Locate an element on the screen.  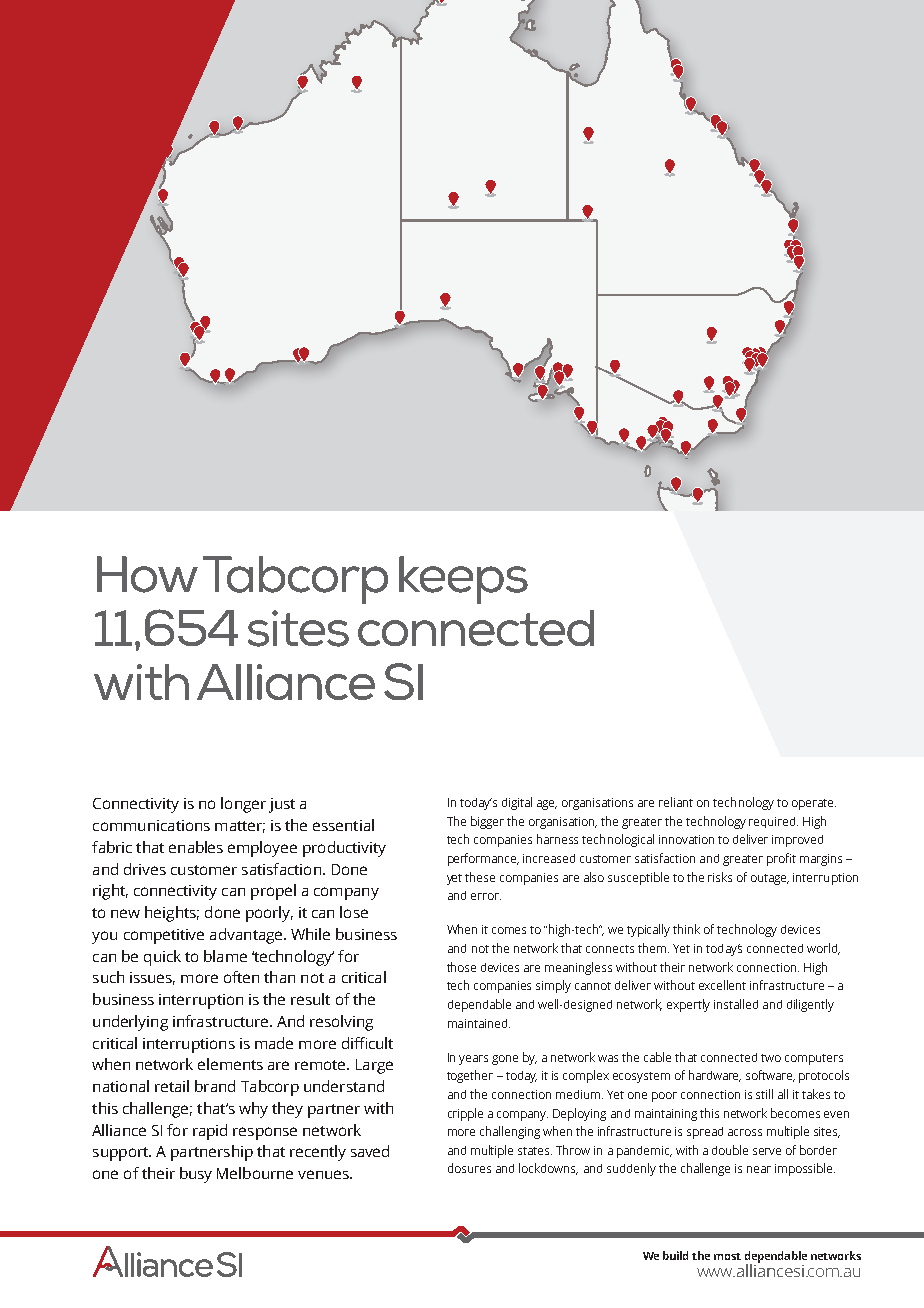
still is located at coordinates (764, 1094).
